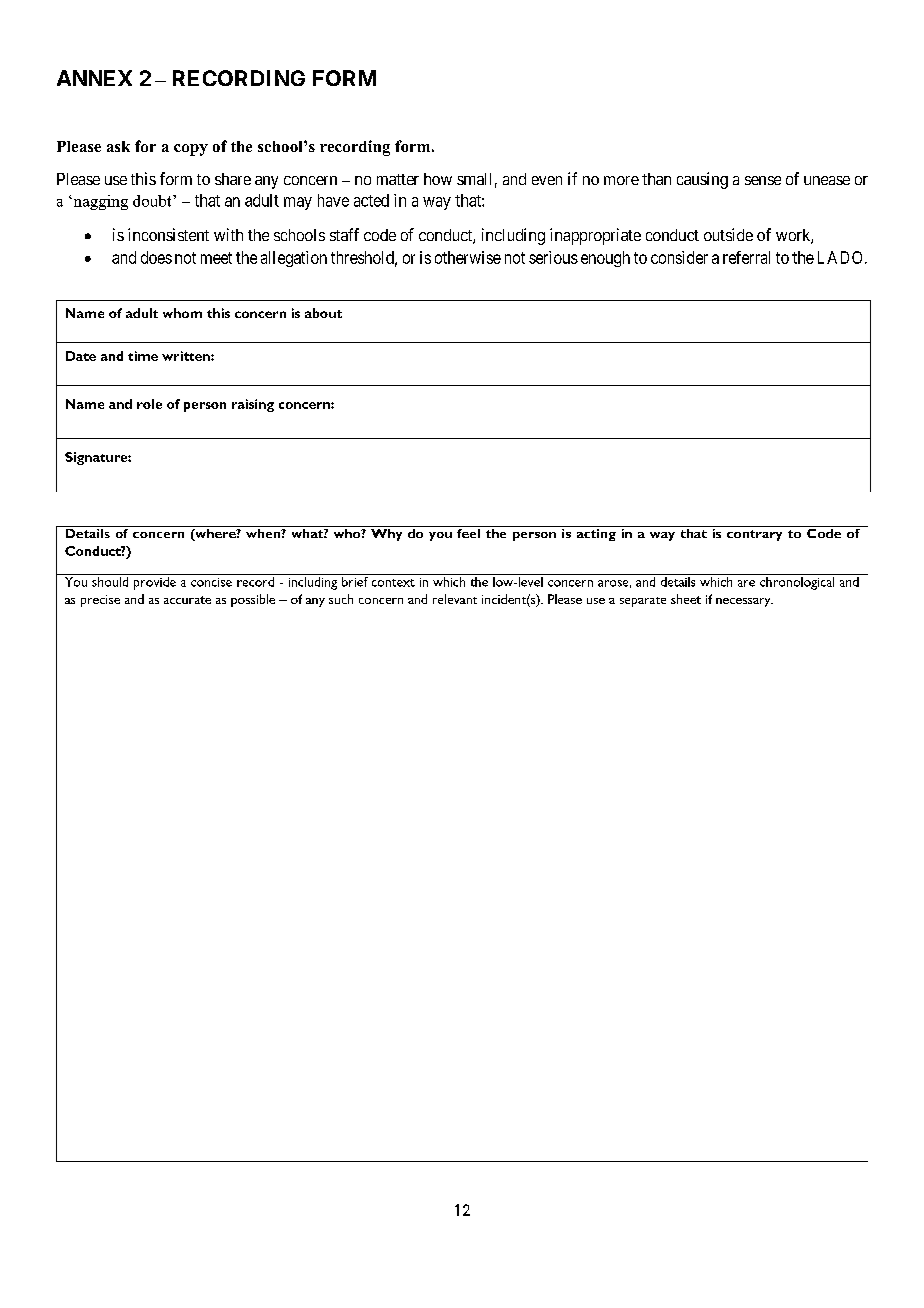  I want to click on contrary, so click(754, 535).
